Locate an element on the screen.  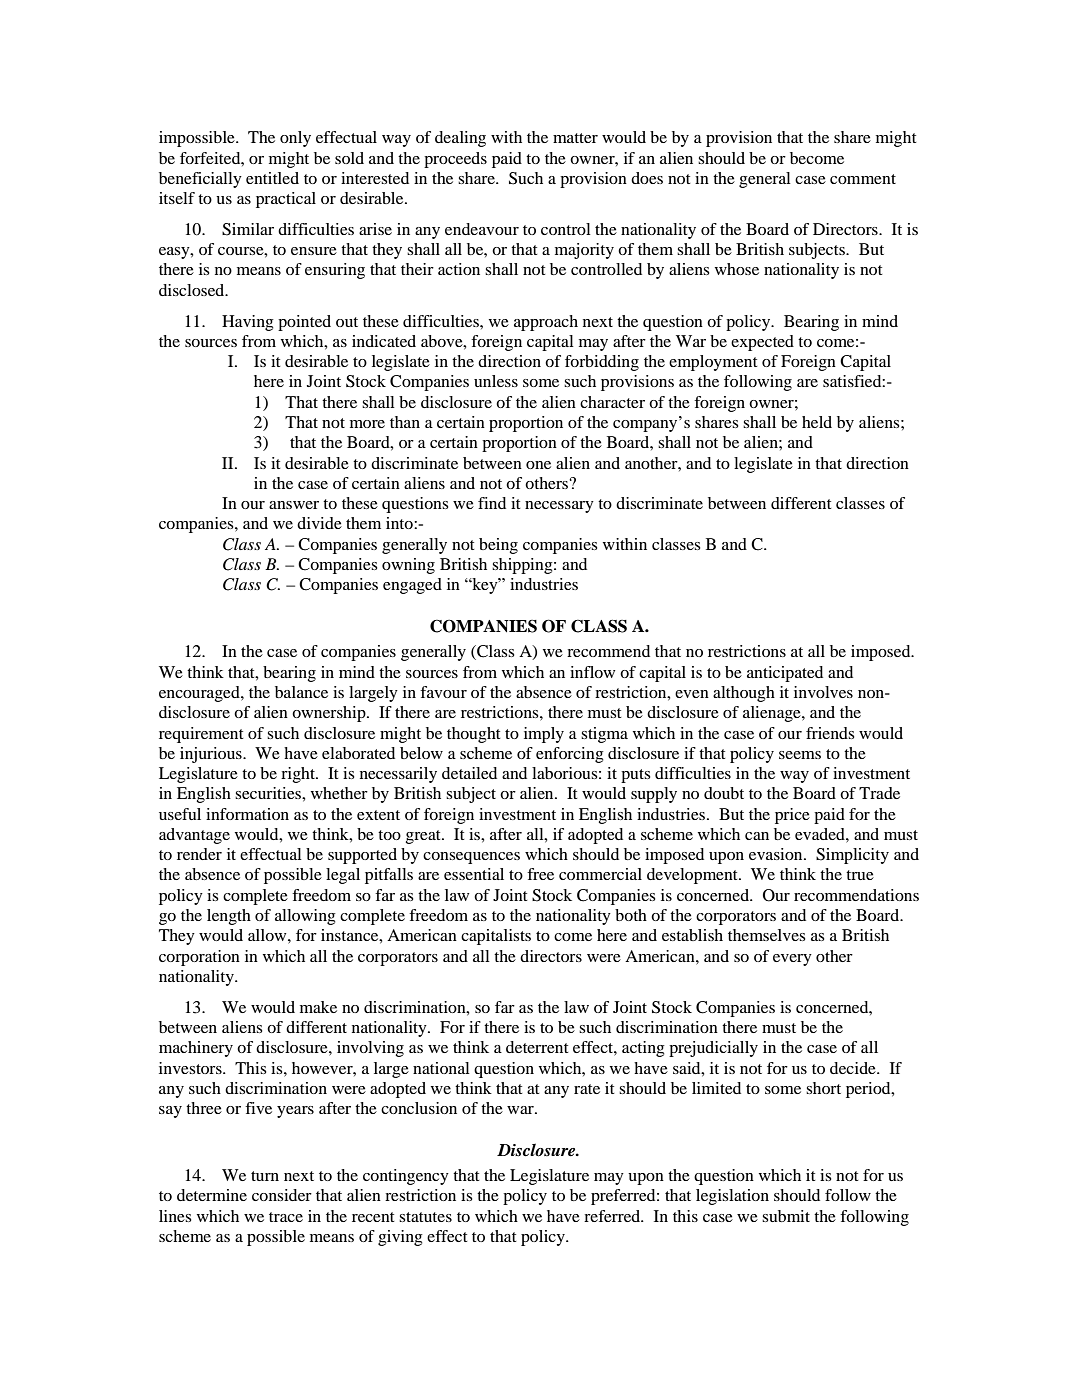
evasion is located at coordinates (777, 854).
